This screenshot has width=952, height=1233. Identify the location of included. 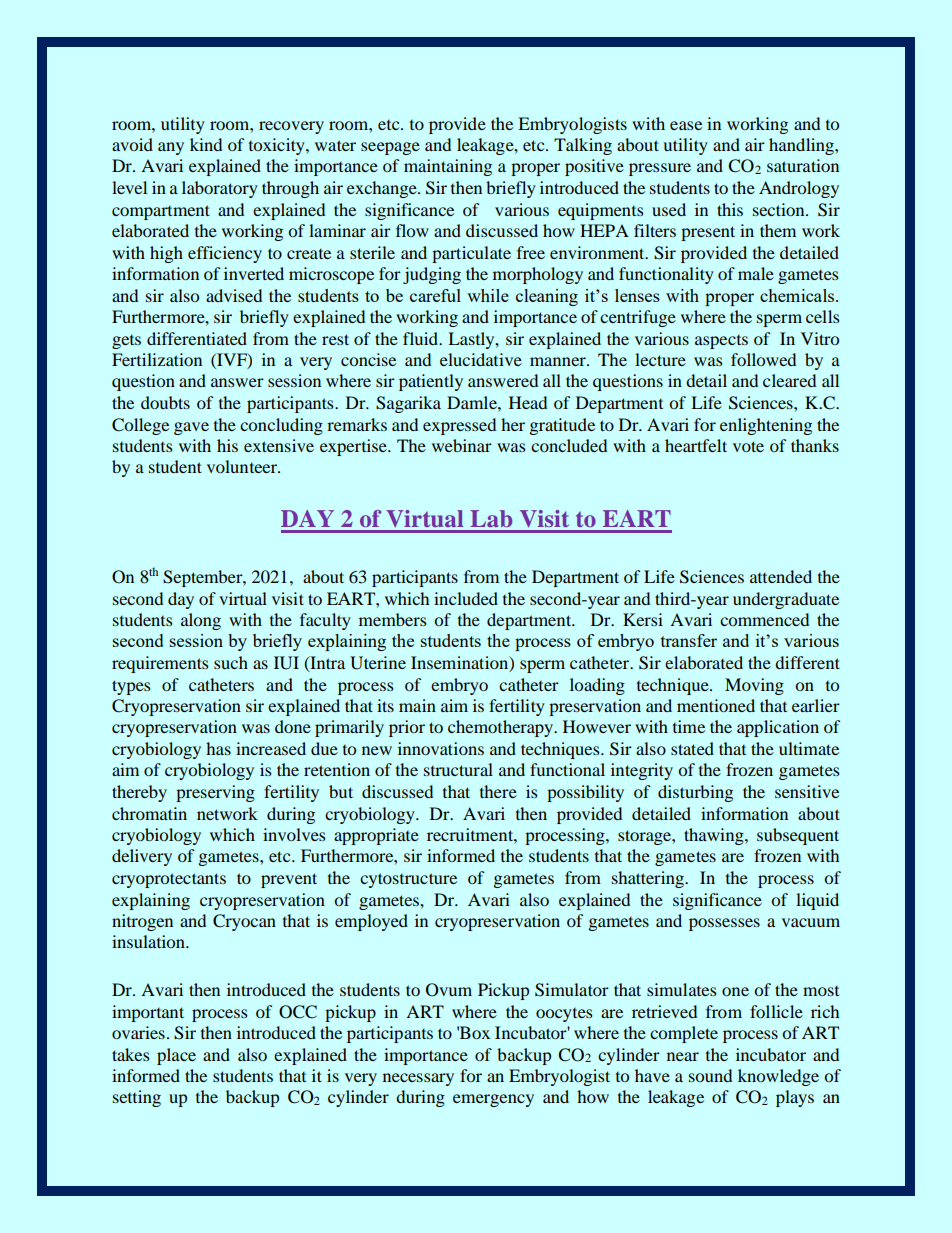
(466, 598).
